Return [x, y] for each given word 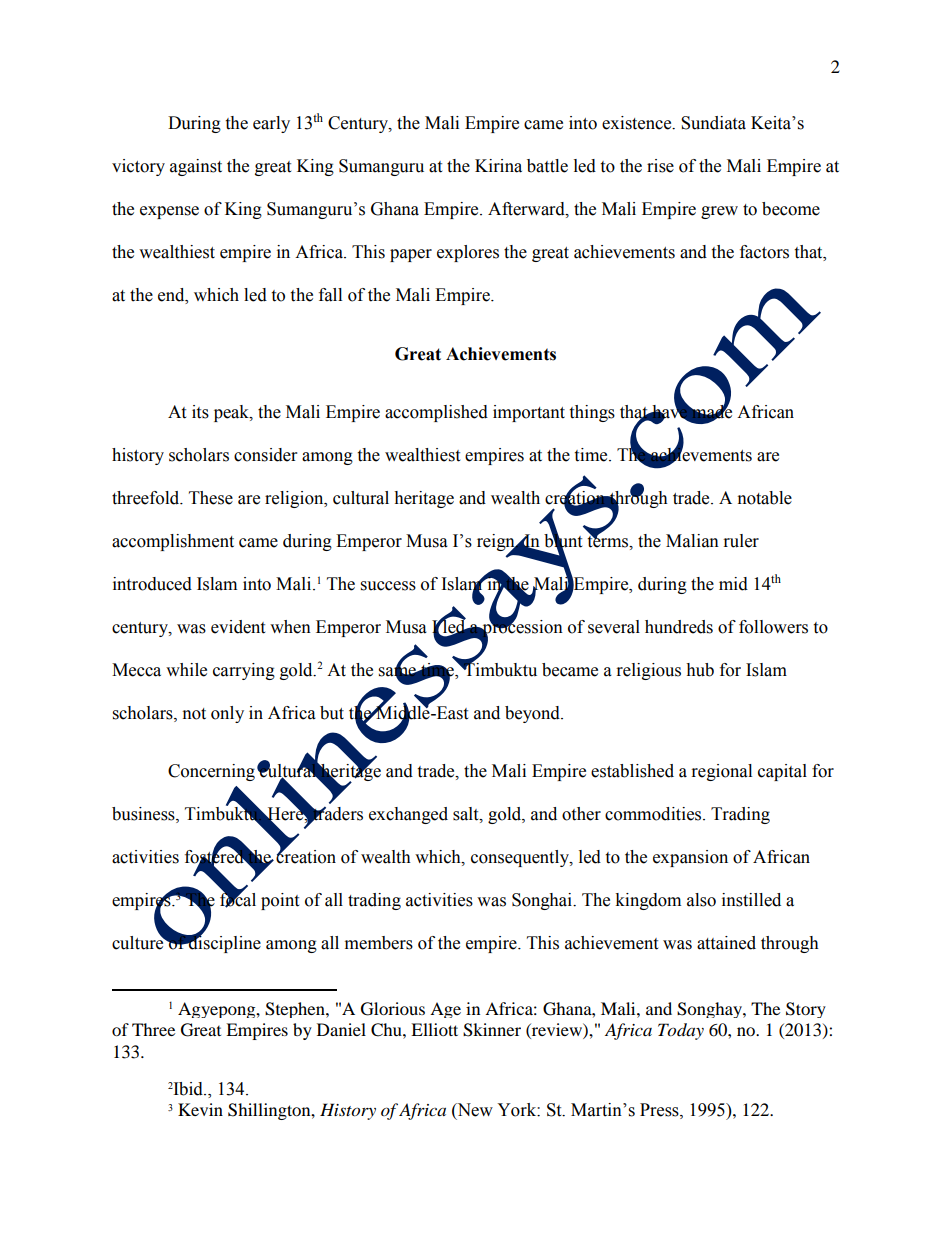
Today [681, 1031]
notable [765, 498]
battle [547, 166]
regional [722, 772]
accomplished [436, 413]
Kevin [200, 1109]
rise [660, 166]
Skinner [492, 1030]
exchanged [408, 815]
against [196, 167]
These [211, 498]
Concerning [211, 772]
